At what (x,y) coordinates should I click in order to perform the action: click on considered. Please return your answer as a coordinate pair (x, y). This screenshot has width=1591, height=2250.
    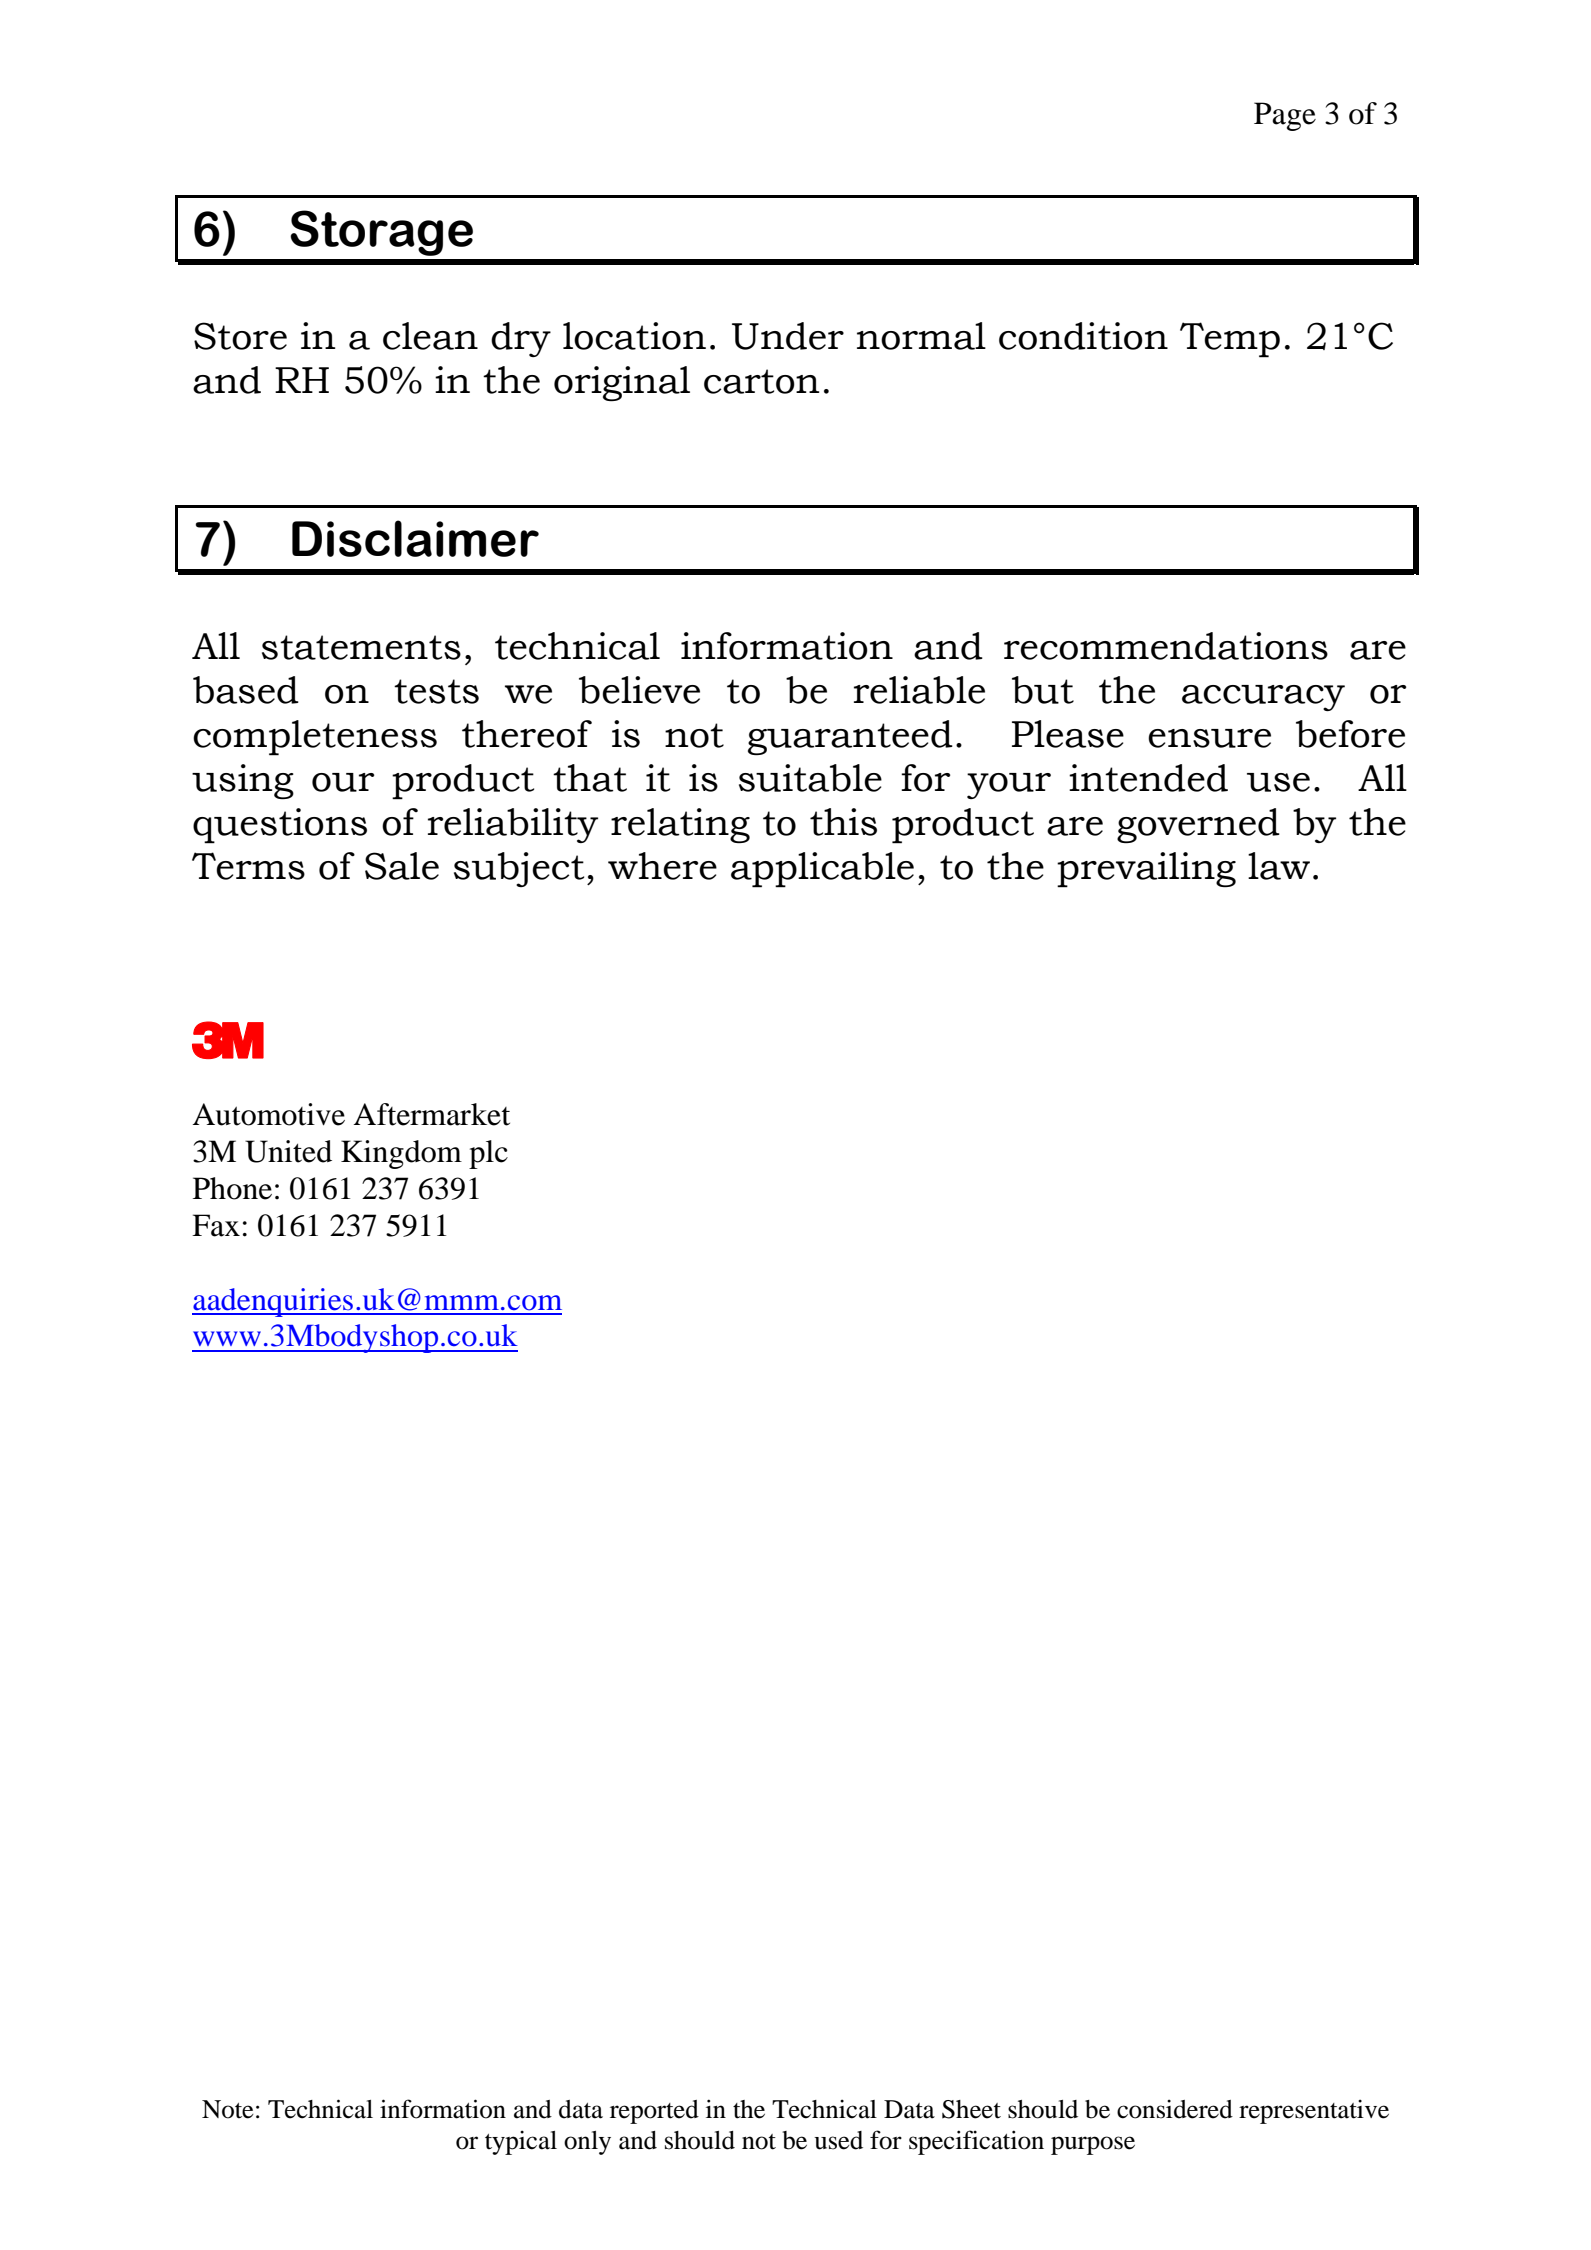
    Looking at the image, I should click on (1175, 2109).
